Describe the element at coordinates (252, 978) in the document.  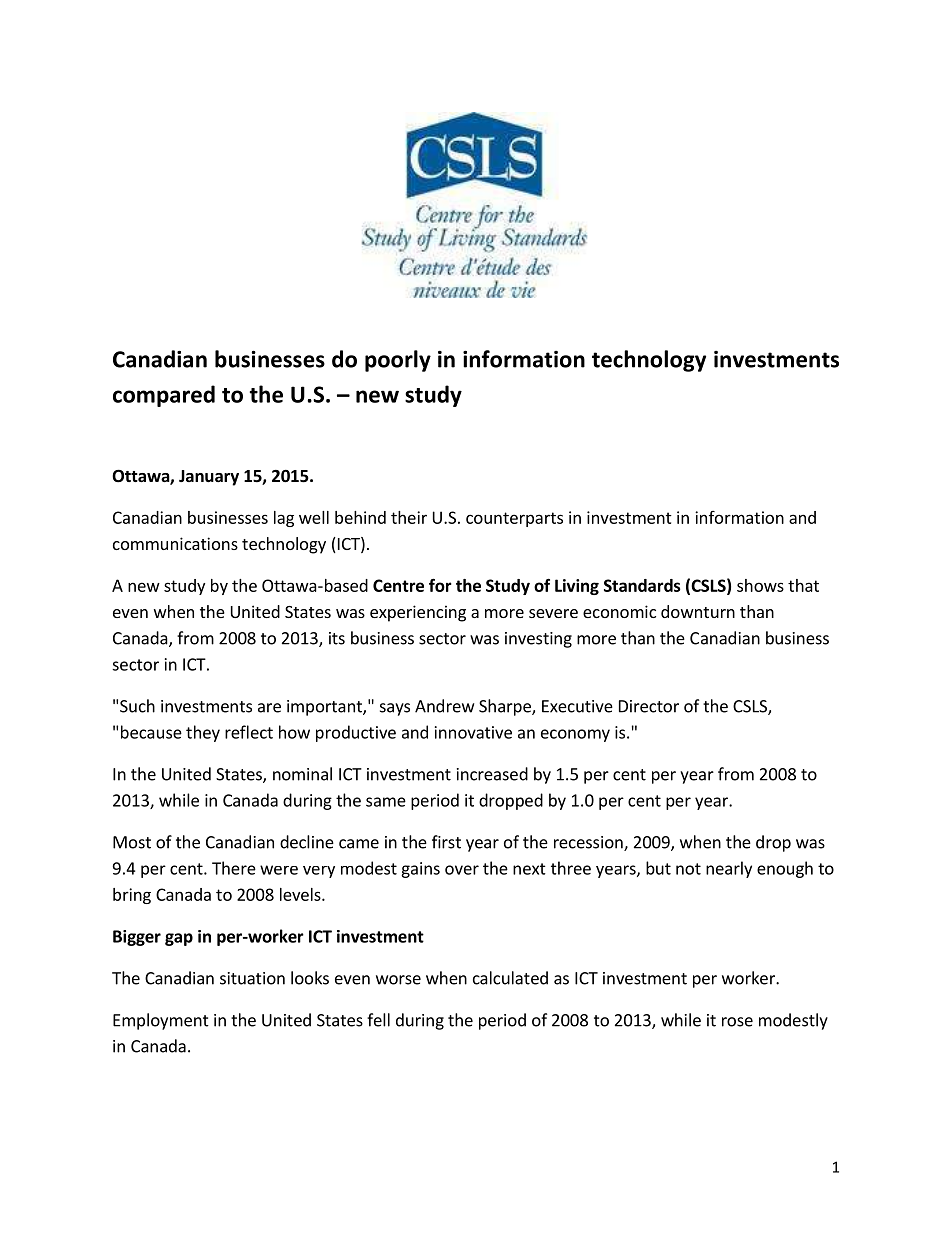
I see `situation` at that location.
